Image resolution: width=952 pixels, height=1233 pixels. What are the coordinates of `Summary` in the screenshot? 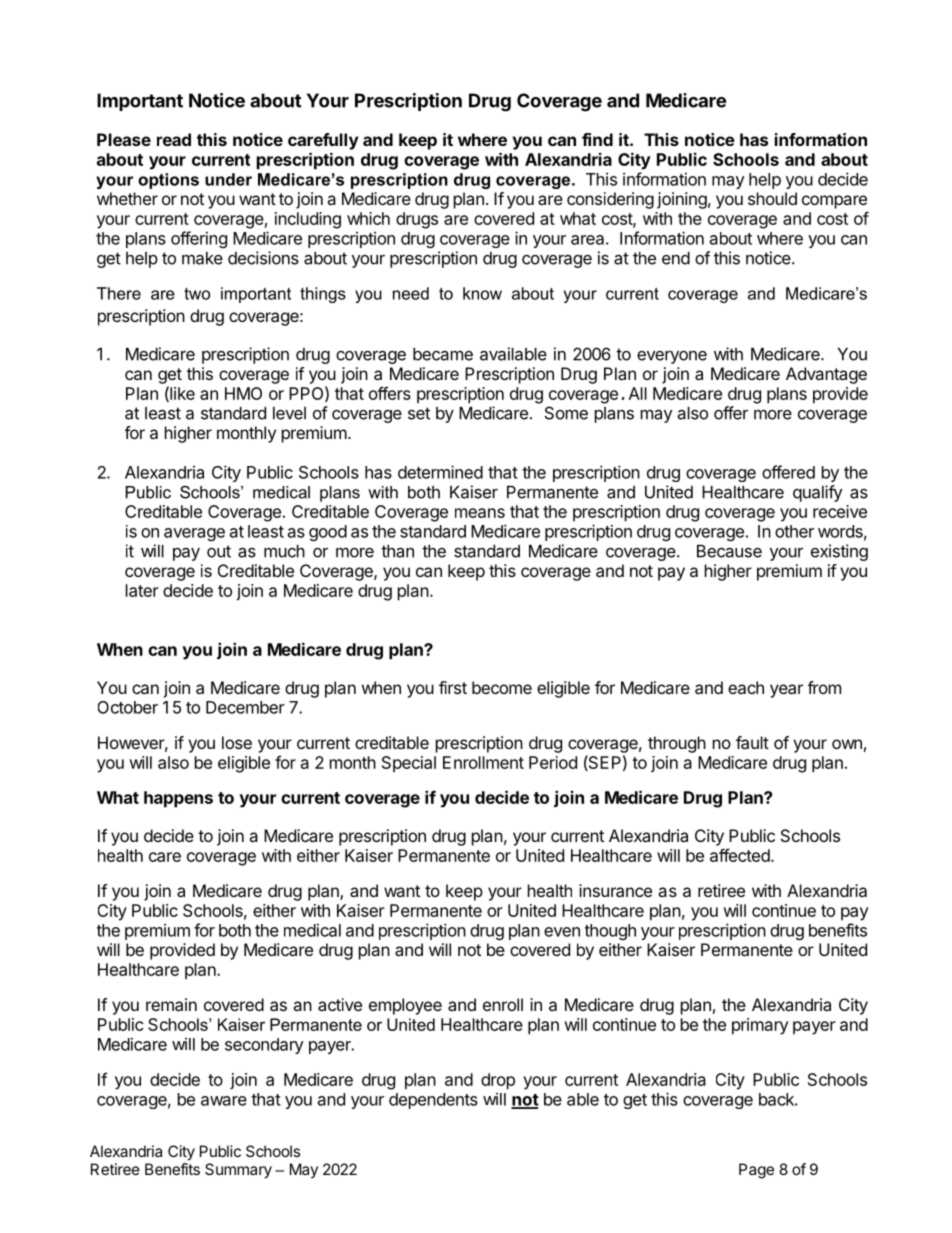 It's located at (238, 1171).
